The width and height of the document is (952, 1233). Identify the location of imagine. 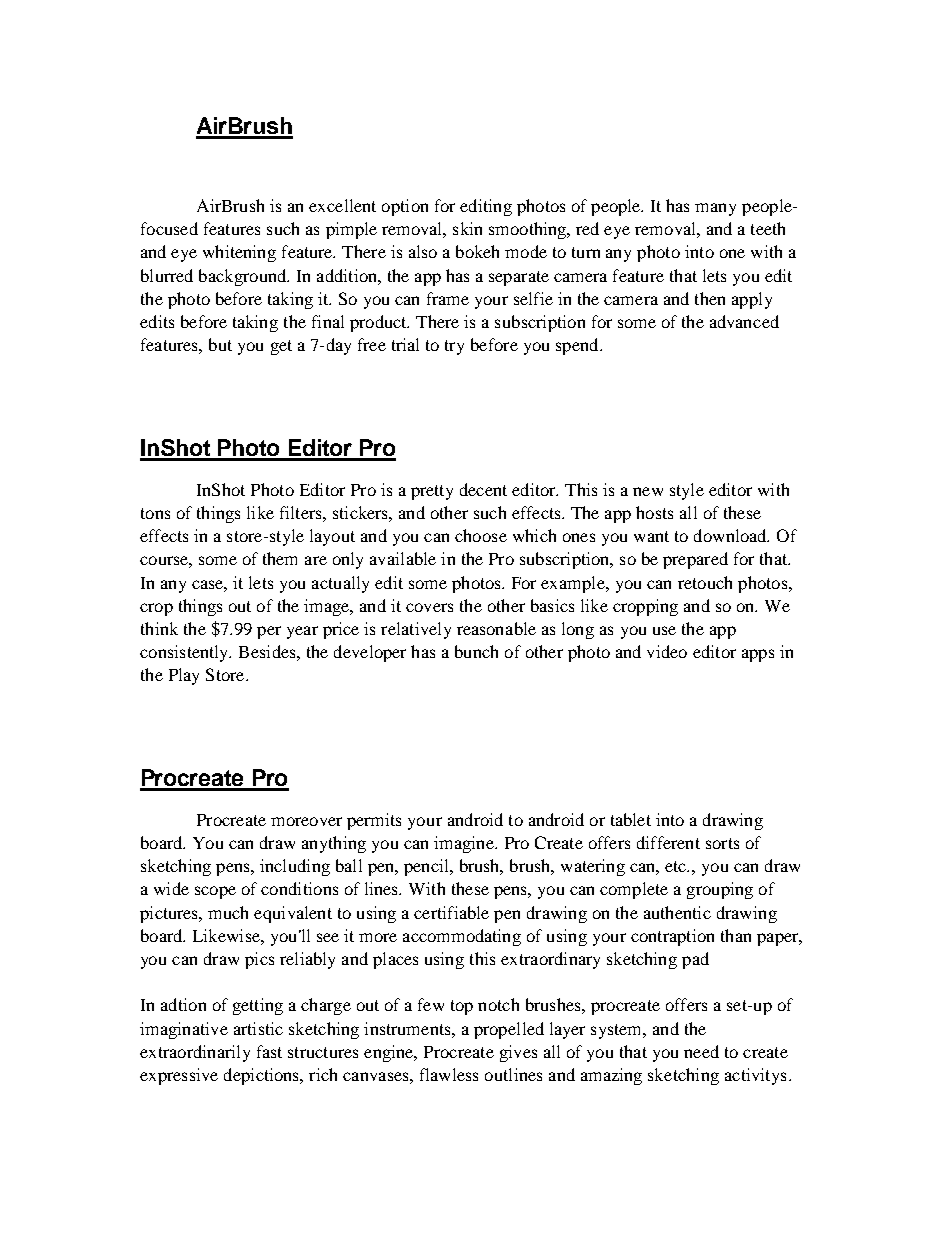
(465, 844).
